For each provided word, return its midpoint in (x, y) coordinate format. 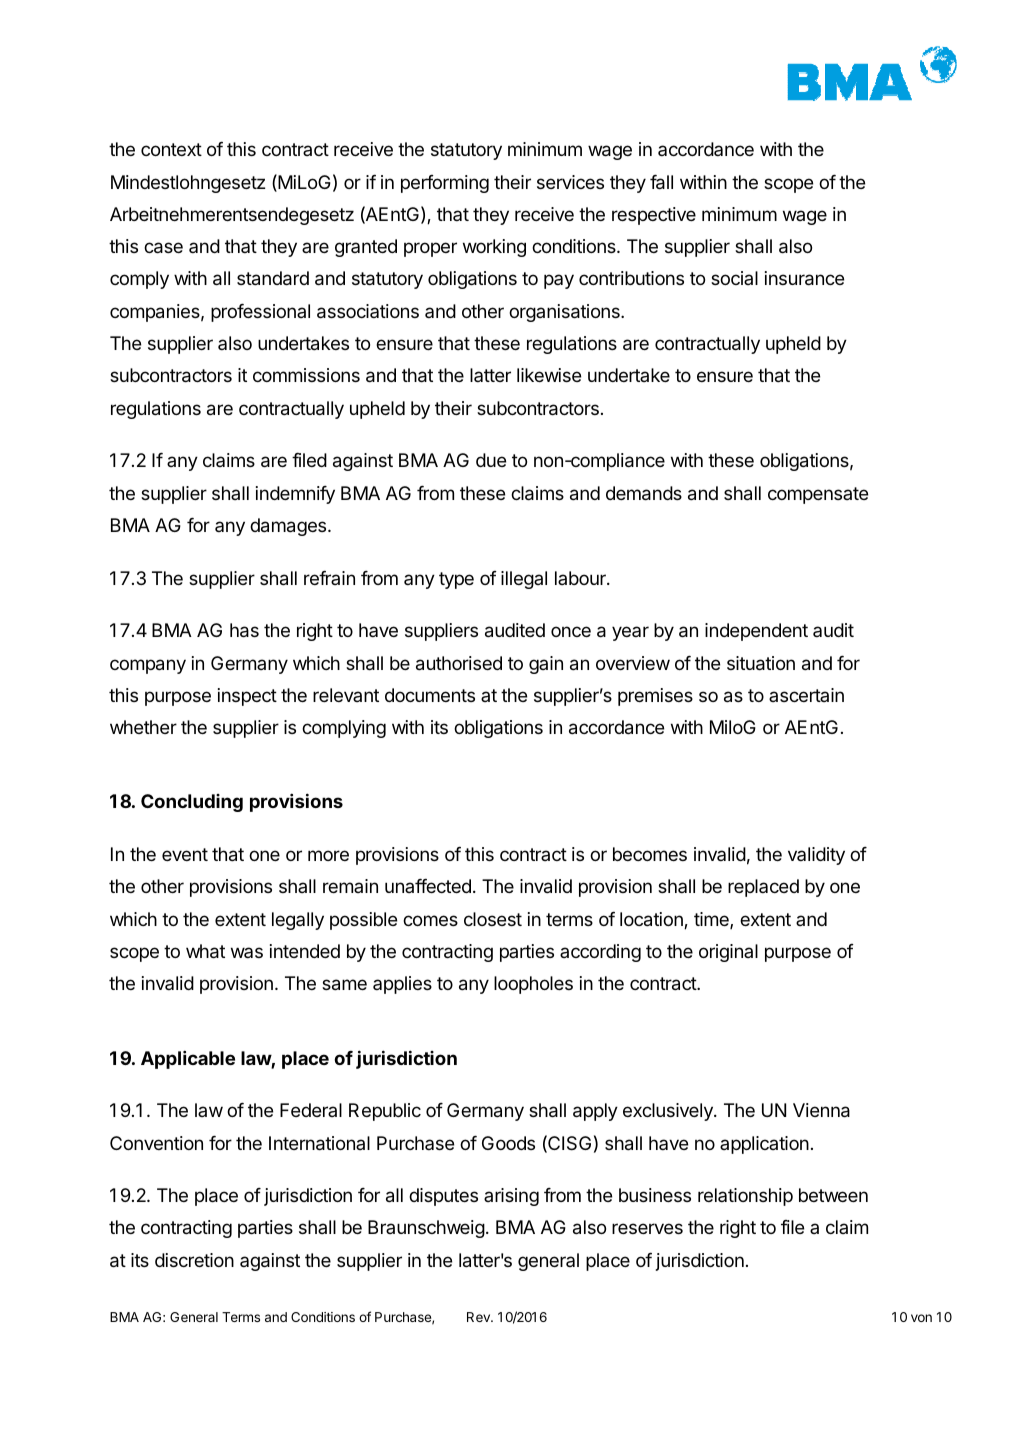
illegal (524, 580)
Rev (479, 1317)
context (171, 149)
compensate (818, 495)
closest (493, 919)
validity (816, 856)
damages (289, 527)
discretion (194, 1260)
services (570, 182)
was (247, 952)
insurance (804, 278)
